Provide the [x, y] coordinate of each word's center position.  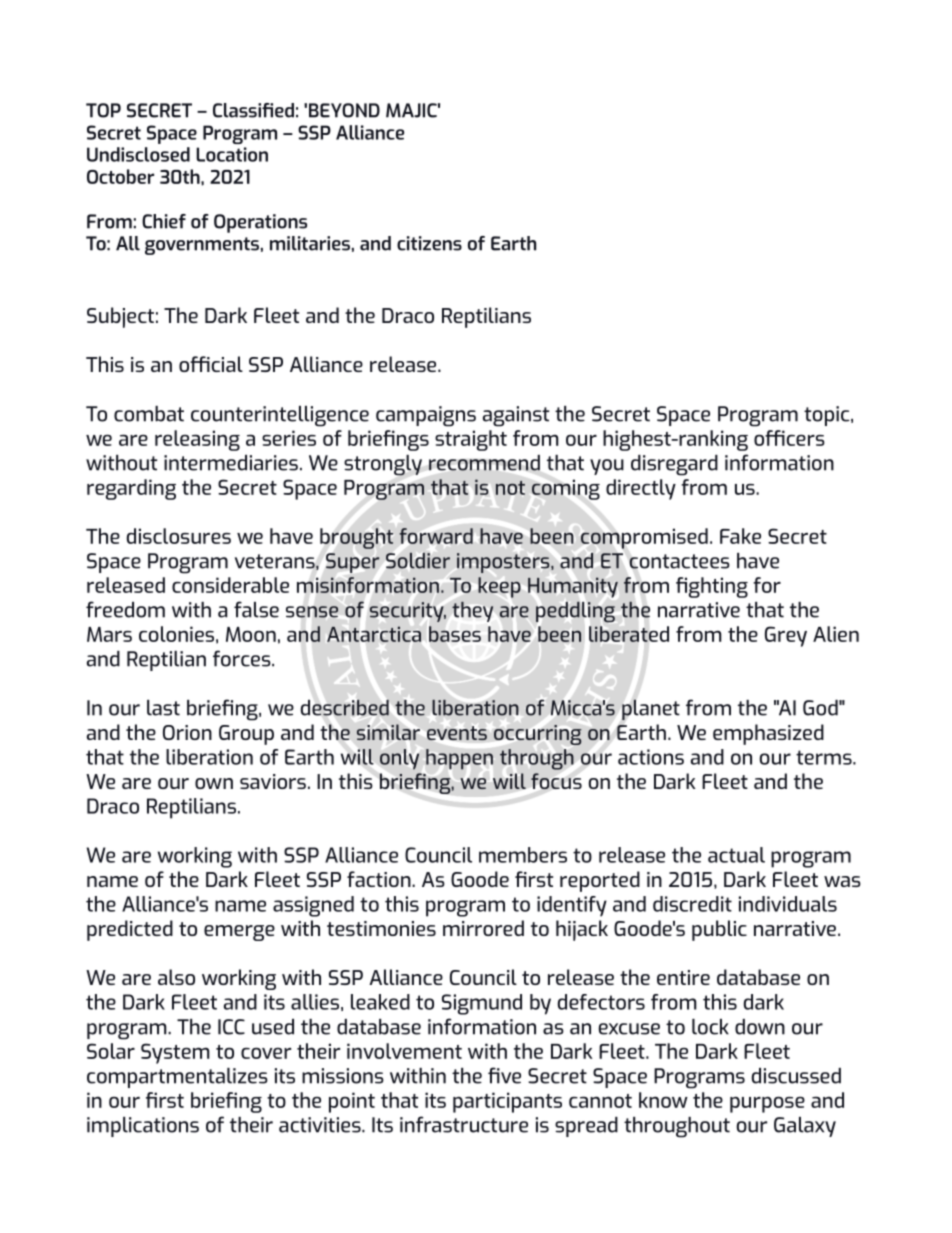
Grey [786, 636]
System [175, 1053]
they [472, 611]
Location [232, 154]
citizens [429, 243]
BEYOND [344, 110]
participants [507, 1102]
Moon [251, 634]
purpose [767, 1104]
